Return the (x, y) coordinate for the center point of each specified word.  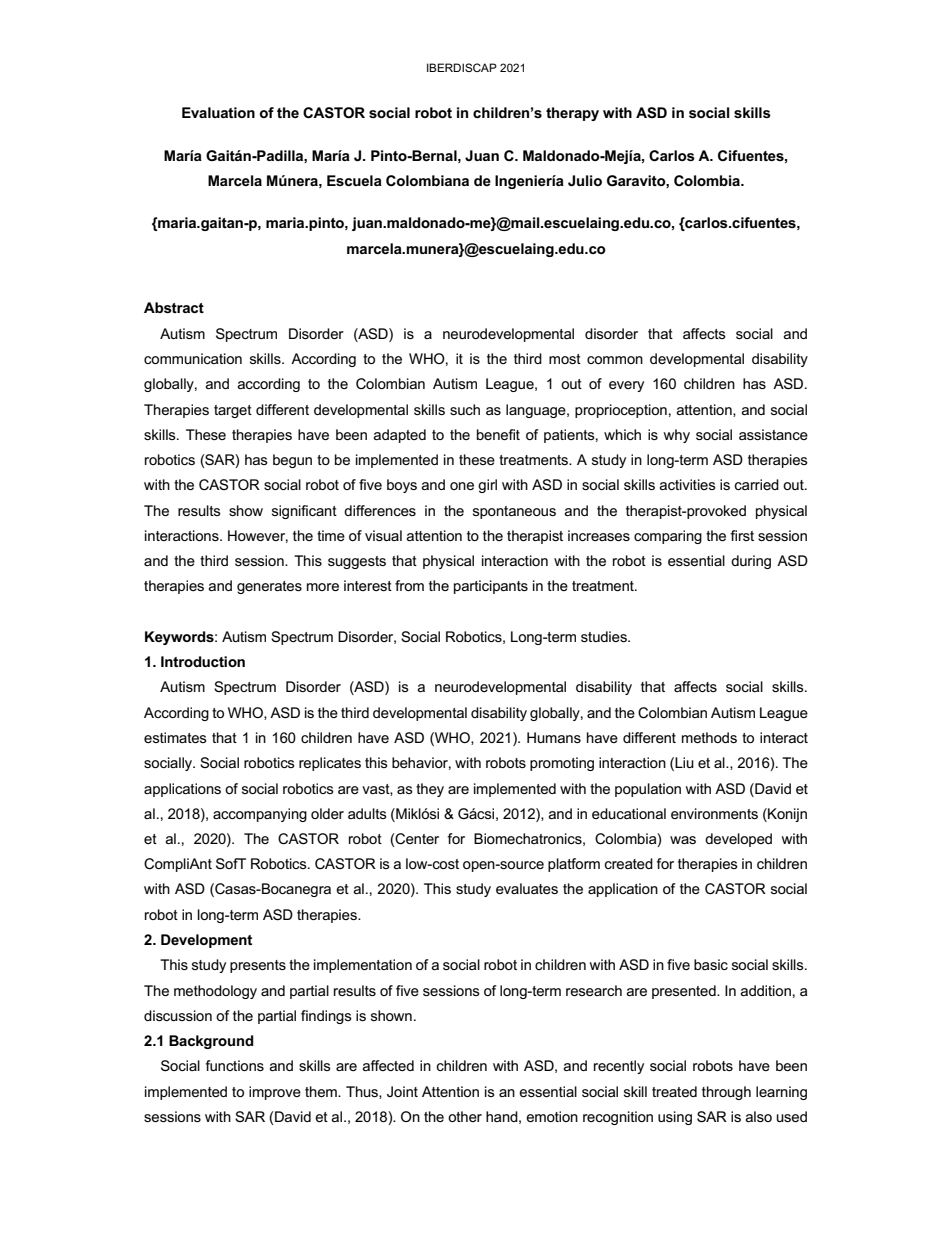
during (751, 562)
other (465, 1116)
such (465, 409)
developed (738, 840)
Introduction (203, 661)
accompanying (260, 815)
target (233, 411)
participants (491, 587)
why (677, 436)
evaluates (527, 888)
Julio (585, 180)
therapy (572, 114)
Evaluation (218, 112)
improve (275, 1093)
